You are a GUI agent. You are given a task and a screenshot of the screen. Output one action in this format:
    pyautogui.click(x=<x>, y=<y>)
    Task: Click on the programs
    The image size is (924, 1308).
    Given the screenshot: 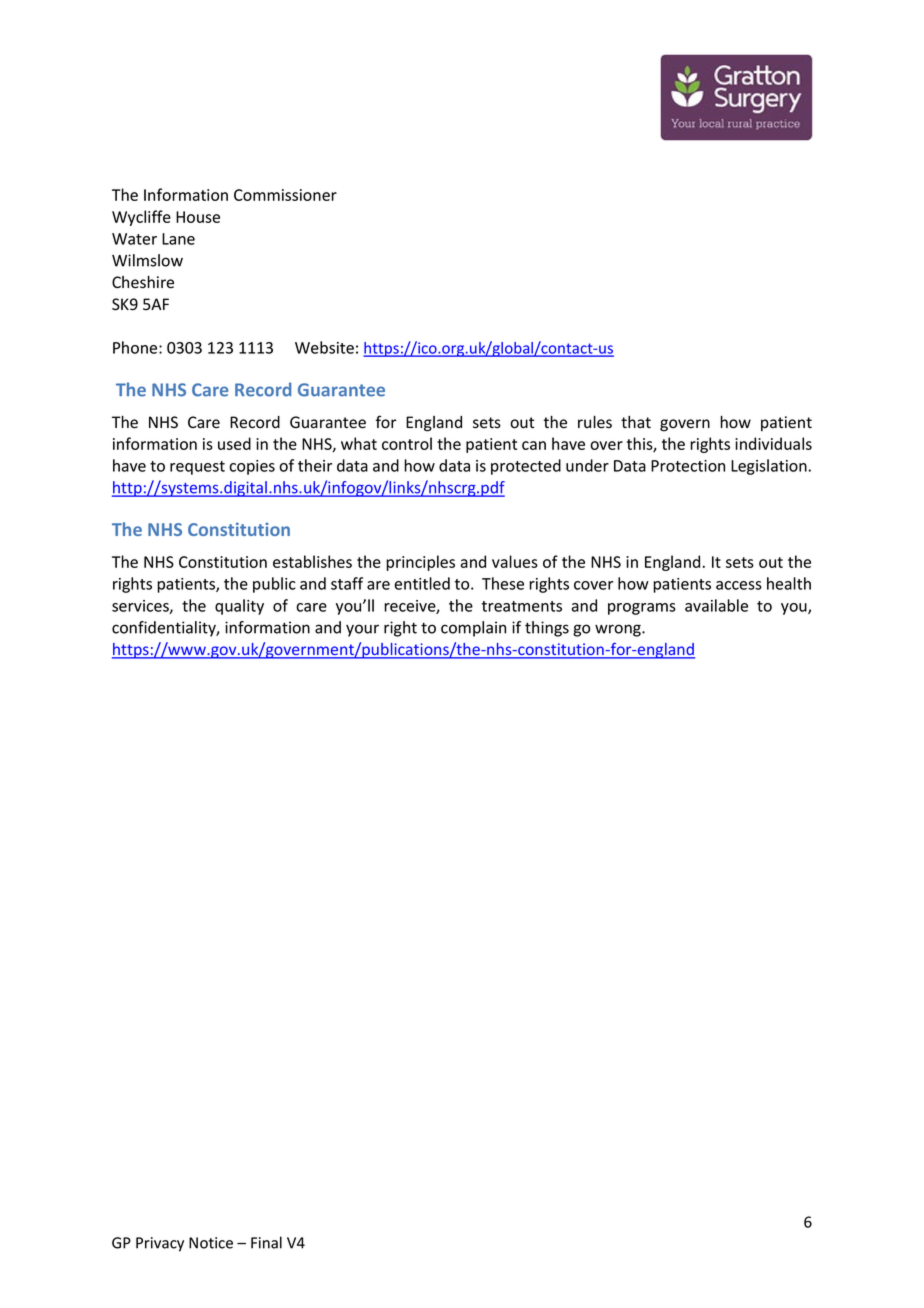 What is the action you would take?
    pyautogui.click(x=642, y=609)
